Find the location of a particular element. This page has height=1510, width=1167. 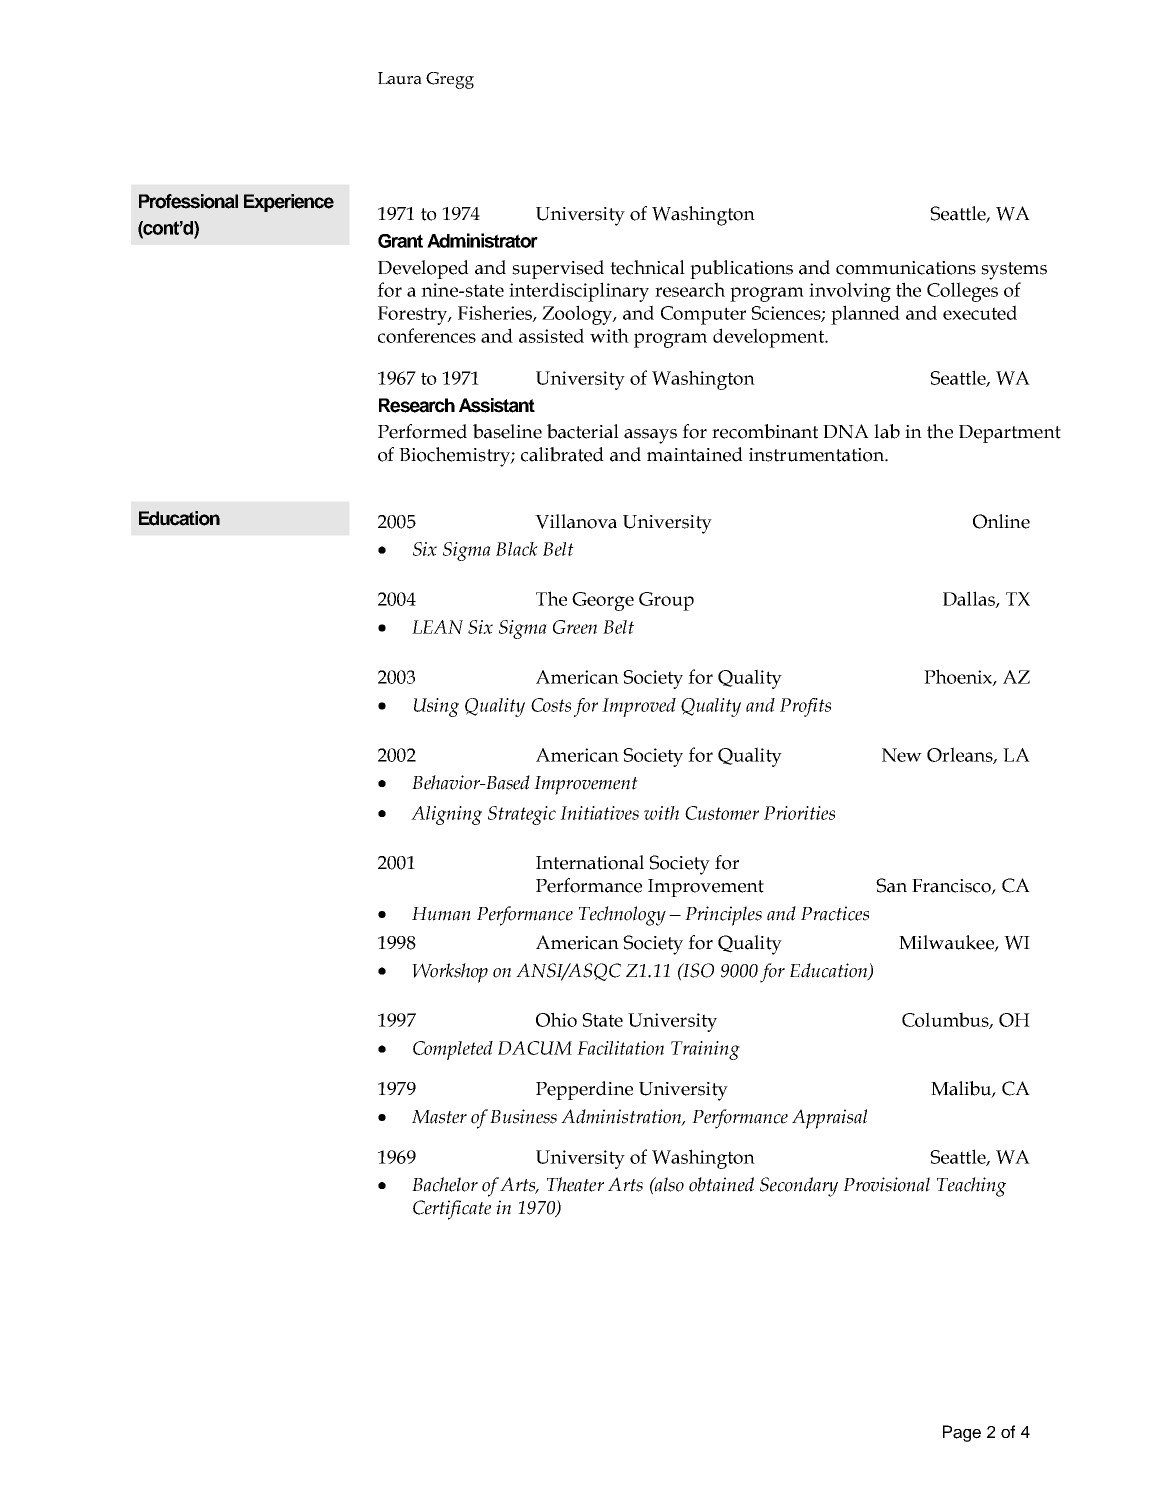

Workshop is located at coordinates (450, 973).
